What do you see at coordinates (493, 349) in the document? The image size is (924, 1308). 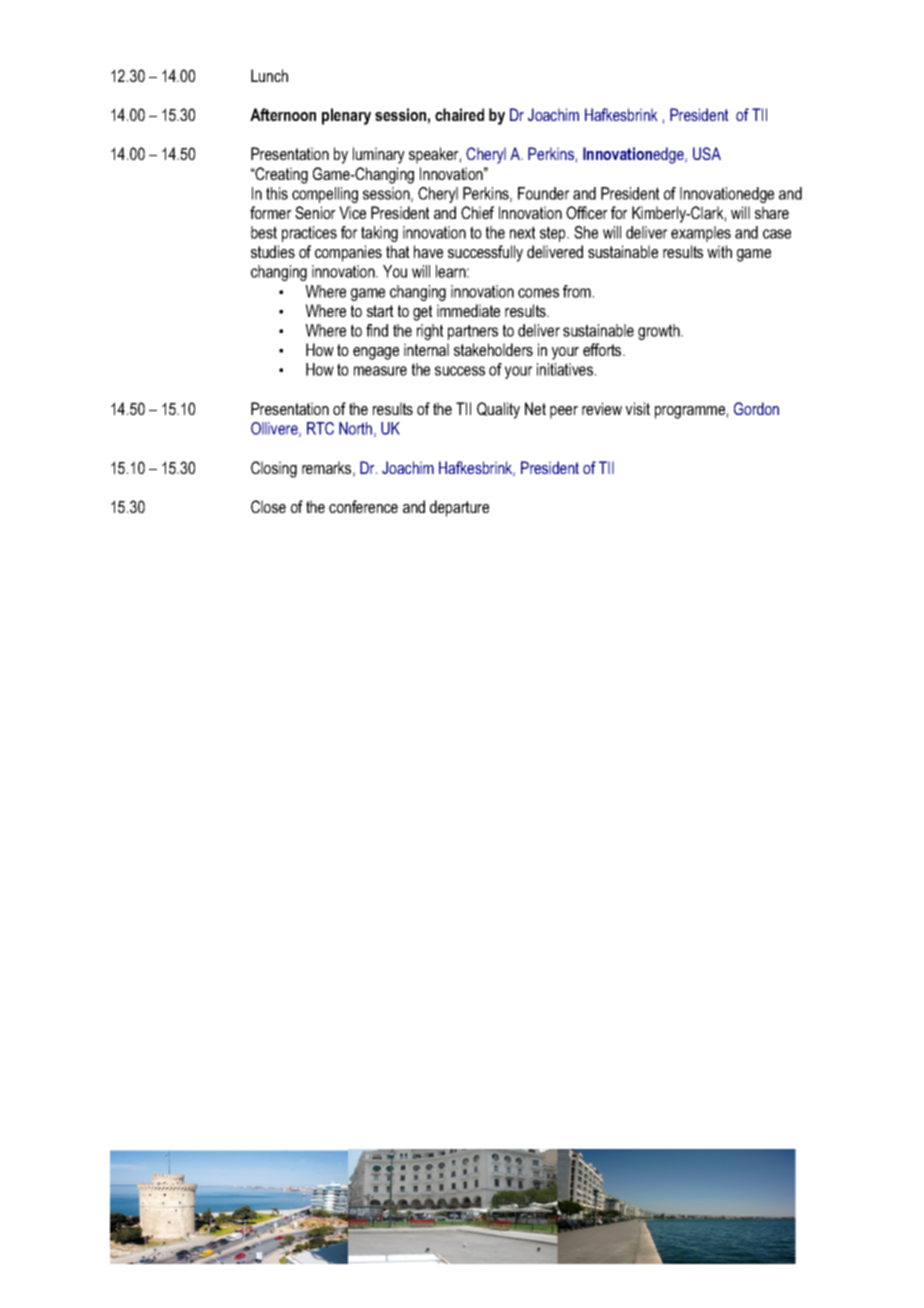 I see `stakeholders` at bounding box center [493, 349].
